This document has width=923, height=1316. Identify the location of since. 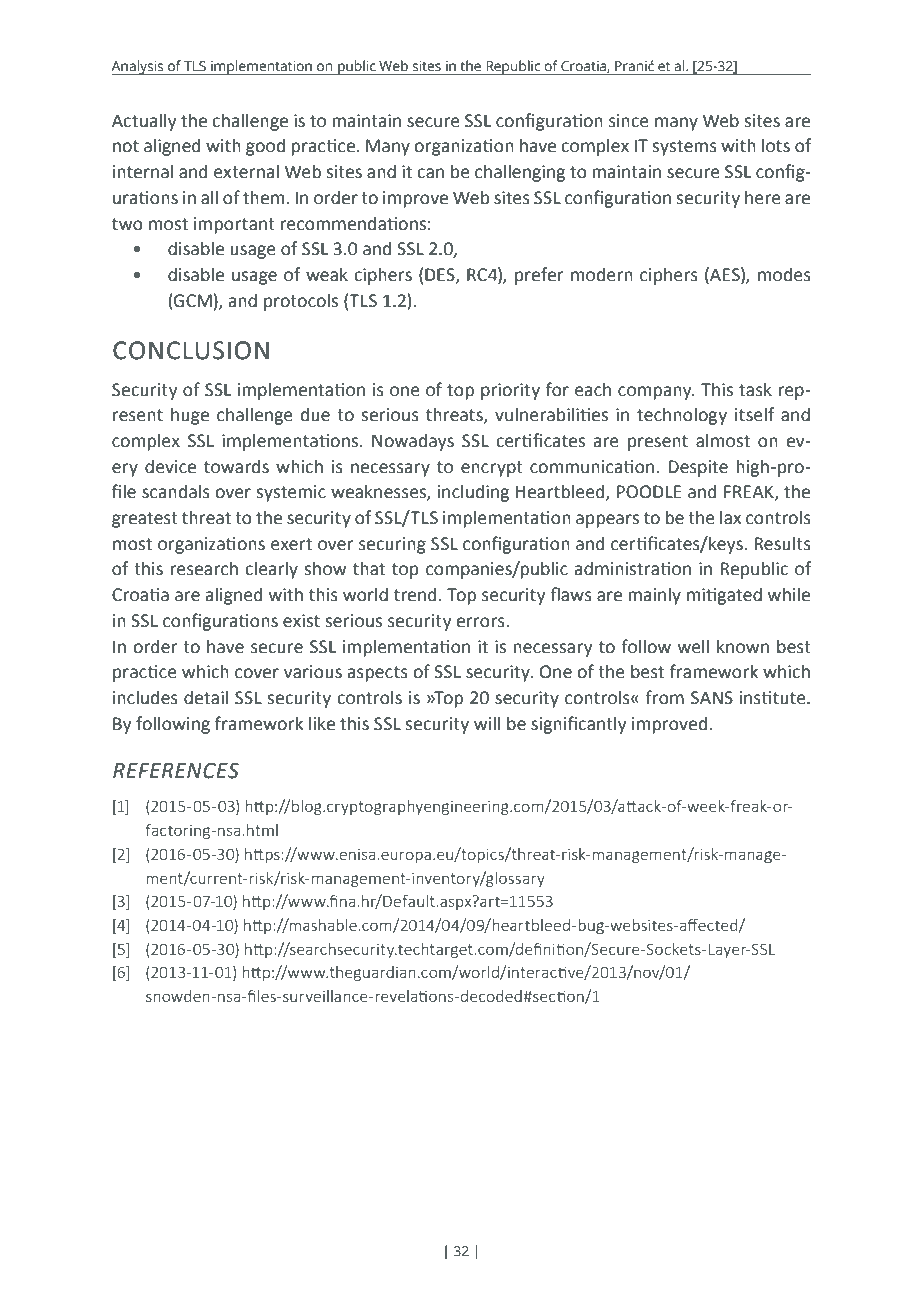
(629, 121).
